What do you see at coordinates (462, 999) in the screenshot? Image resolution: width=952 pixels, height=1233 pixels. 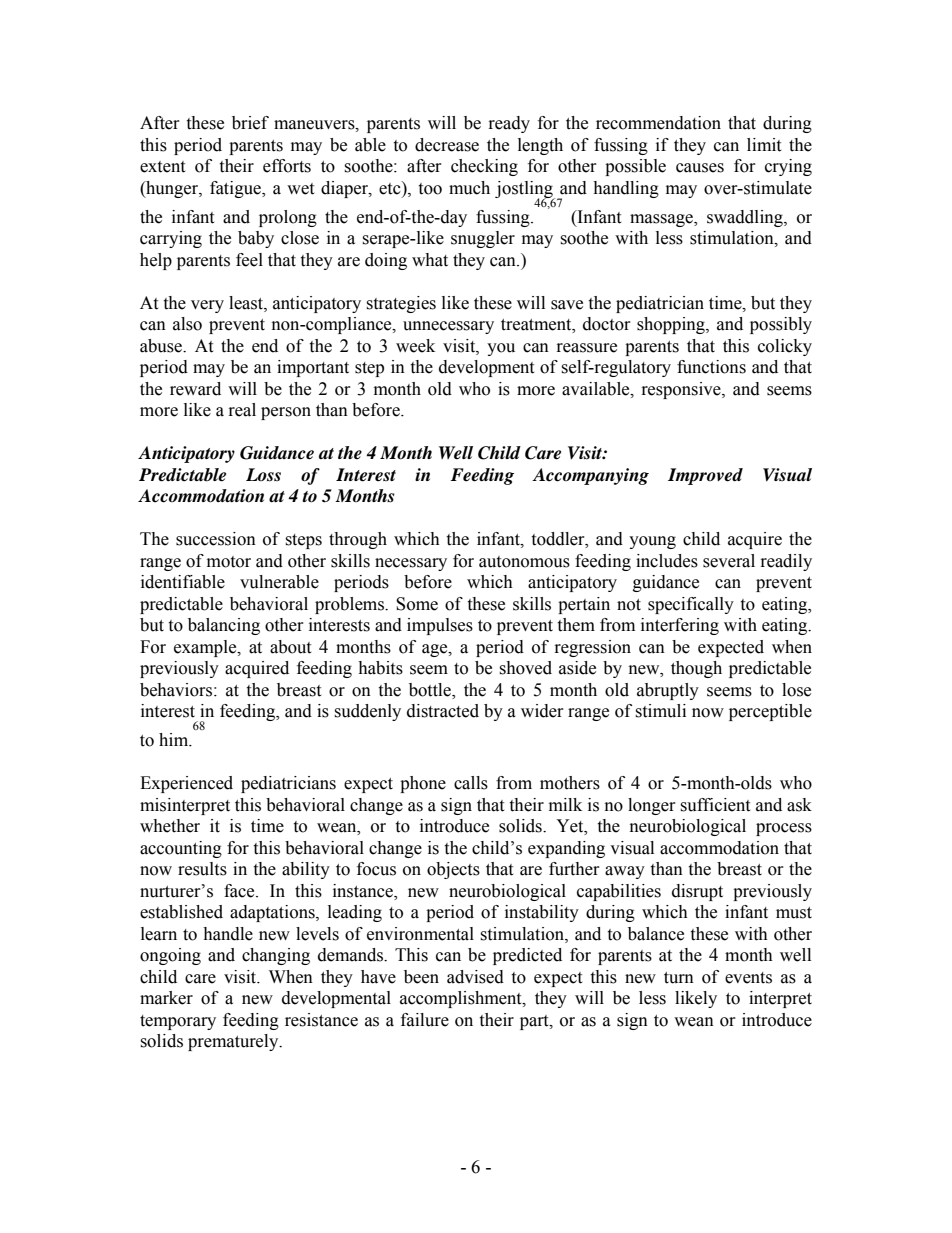 I see `accomplishment` at bounding box center [462, 999].
